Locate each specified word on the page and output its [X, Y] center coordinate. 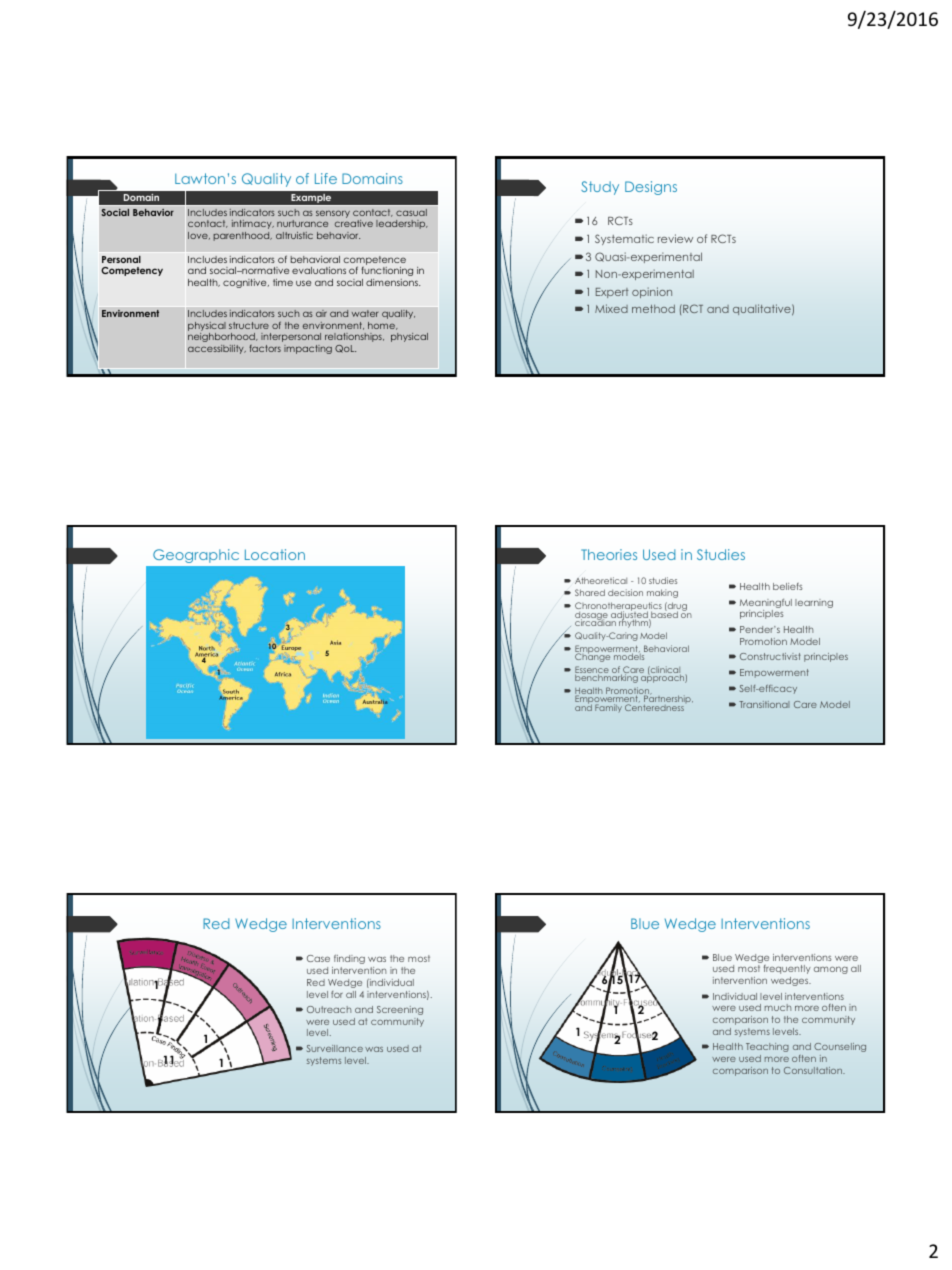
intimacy [253, 224]
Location [275, 554]
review [675, 238]
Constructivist [770, 656]
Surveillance [335, 1048]
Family [608, 708]
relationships [354, 337]
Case [318, 958]
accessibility [217, 349]
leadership [402, 224]
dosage [592, 617]
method [653, 309]
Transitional [764, 704]
